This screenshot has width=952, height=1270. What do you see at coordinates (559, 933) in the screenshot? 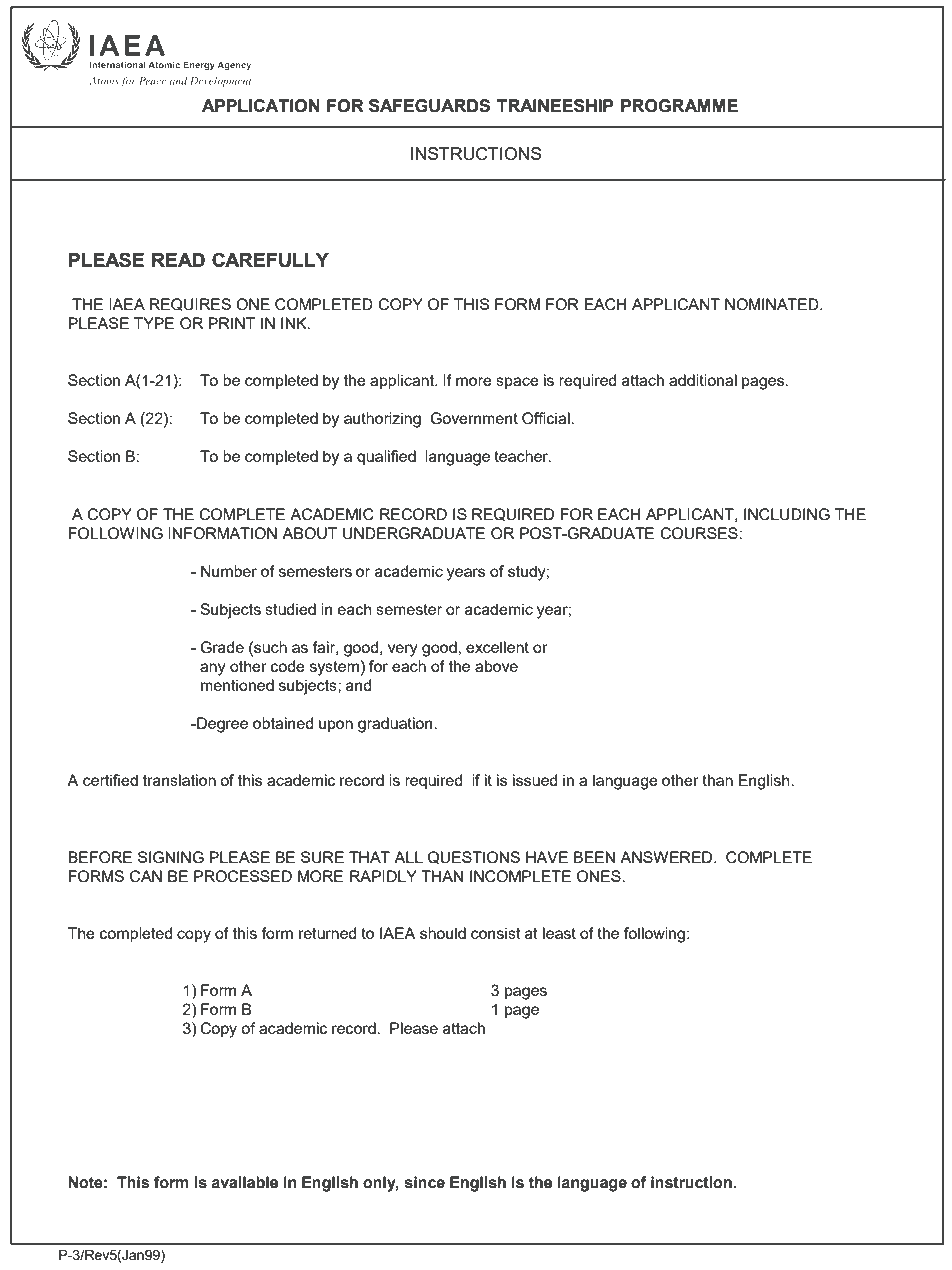
I see `least` at bounding box center [559, 933].
